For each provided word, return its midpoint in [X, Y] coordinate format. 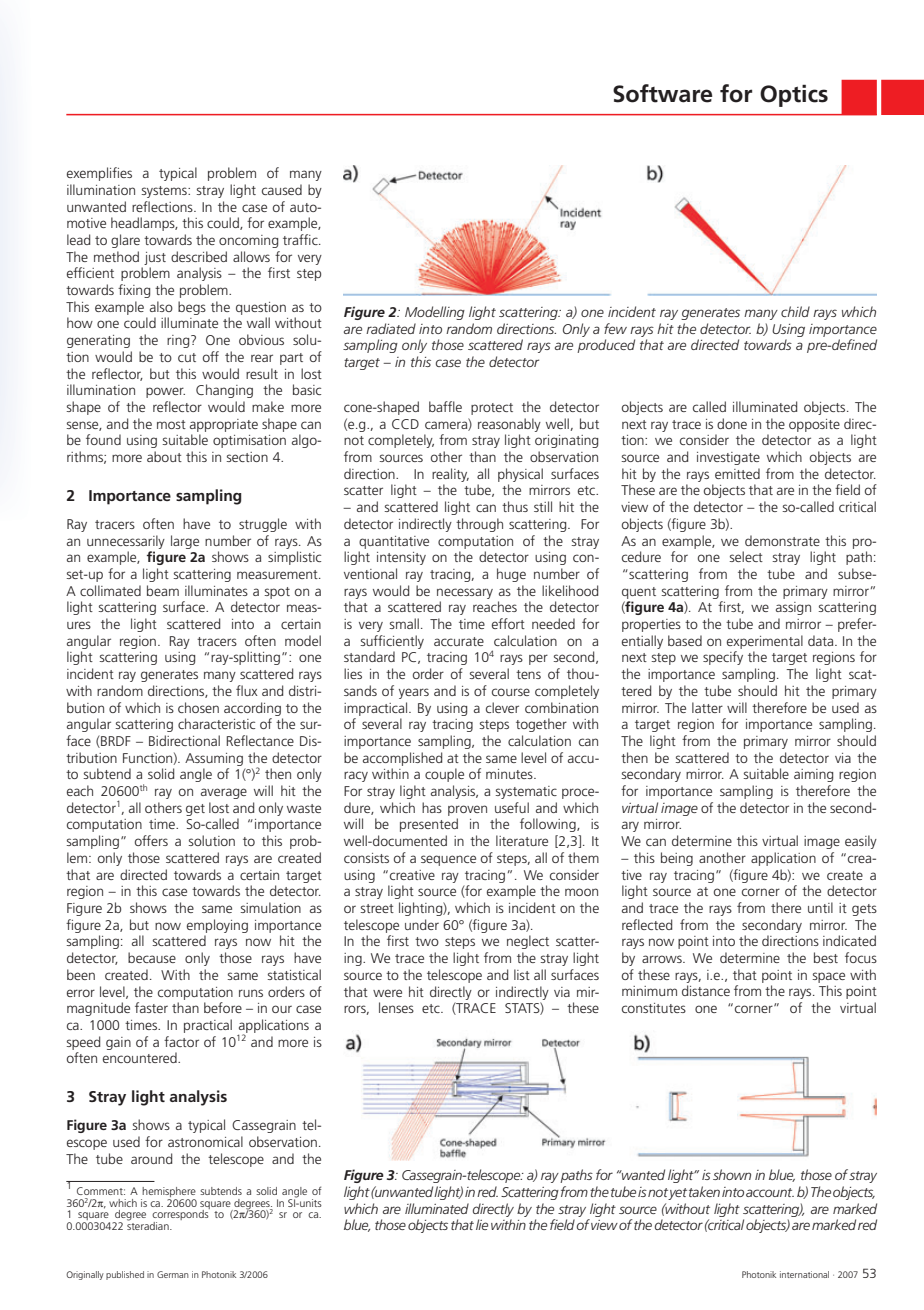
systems [165, 192]
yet [677, 1194]
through [479, 525]
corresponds [181, 1215]
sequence [448, 860]
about [164, 456]
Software [662, 93]
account [770, 1192]
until [820, 907]
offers [151, 840]
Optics [794, 95]
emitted [737, 473]
